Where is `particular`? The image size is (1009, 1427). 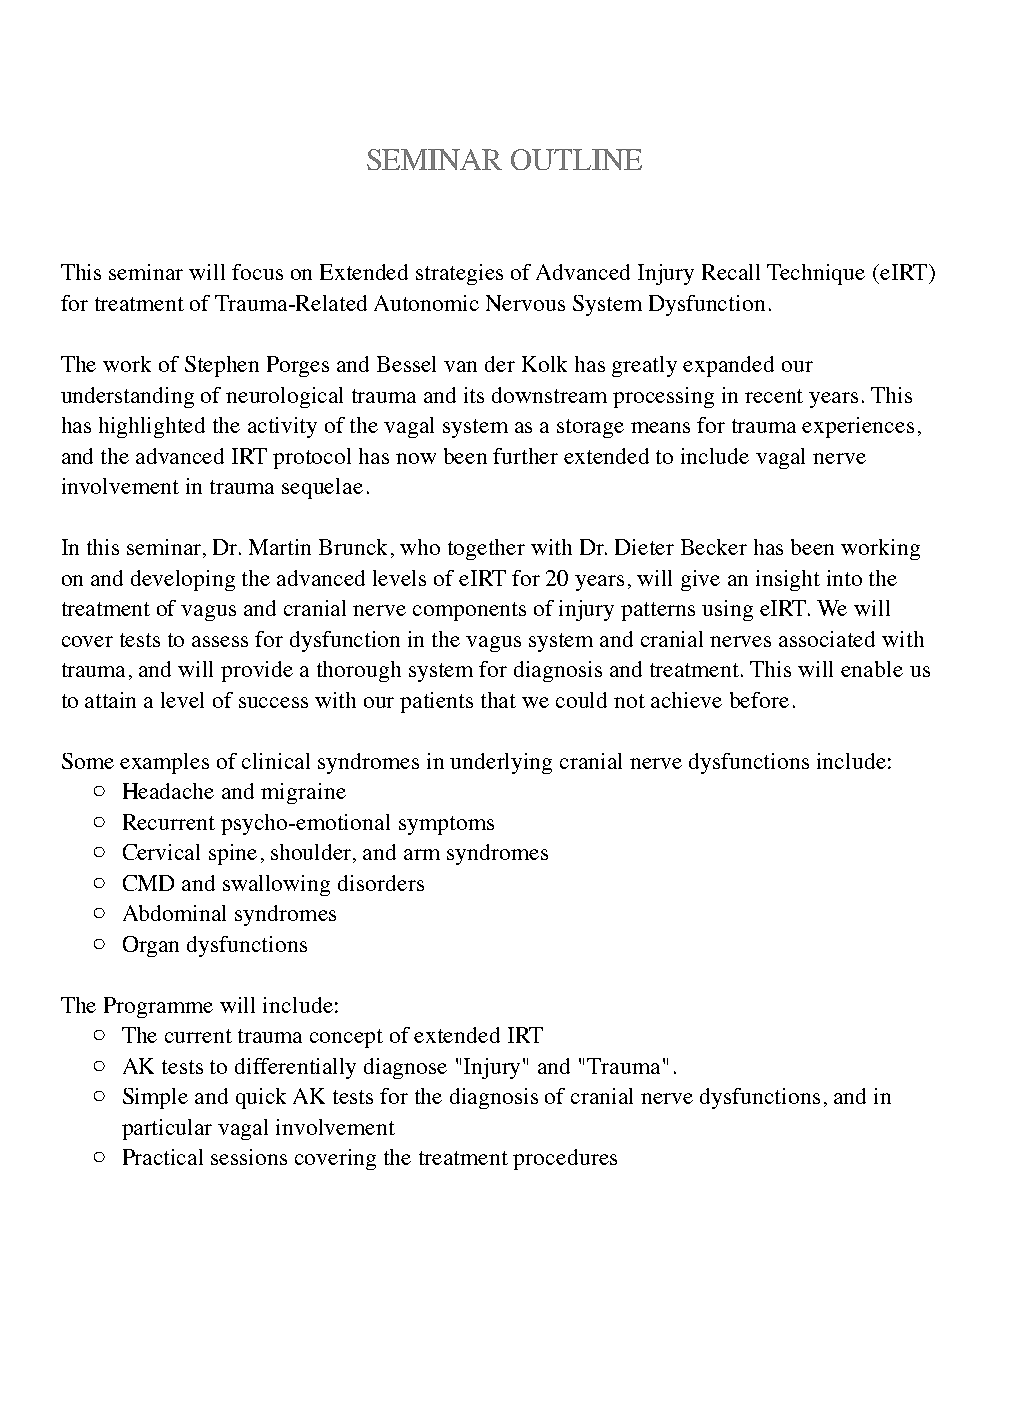
particular is located at coordinates (167, 1129).
